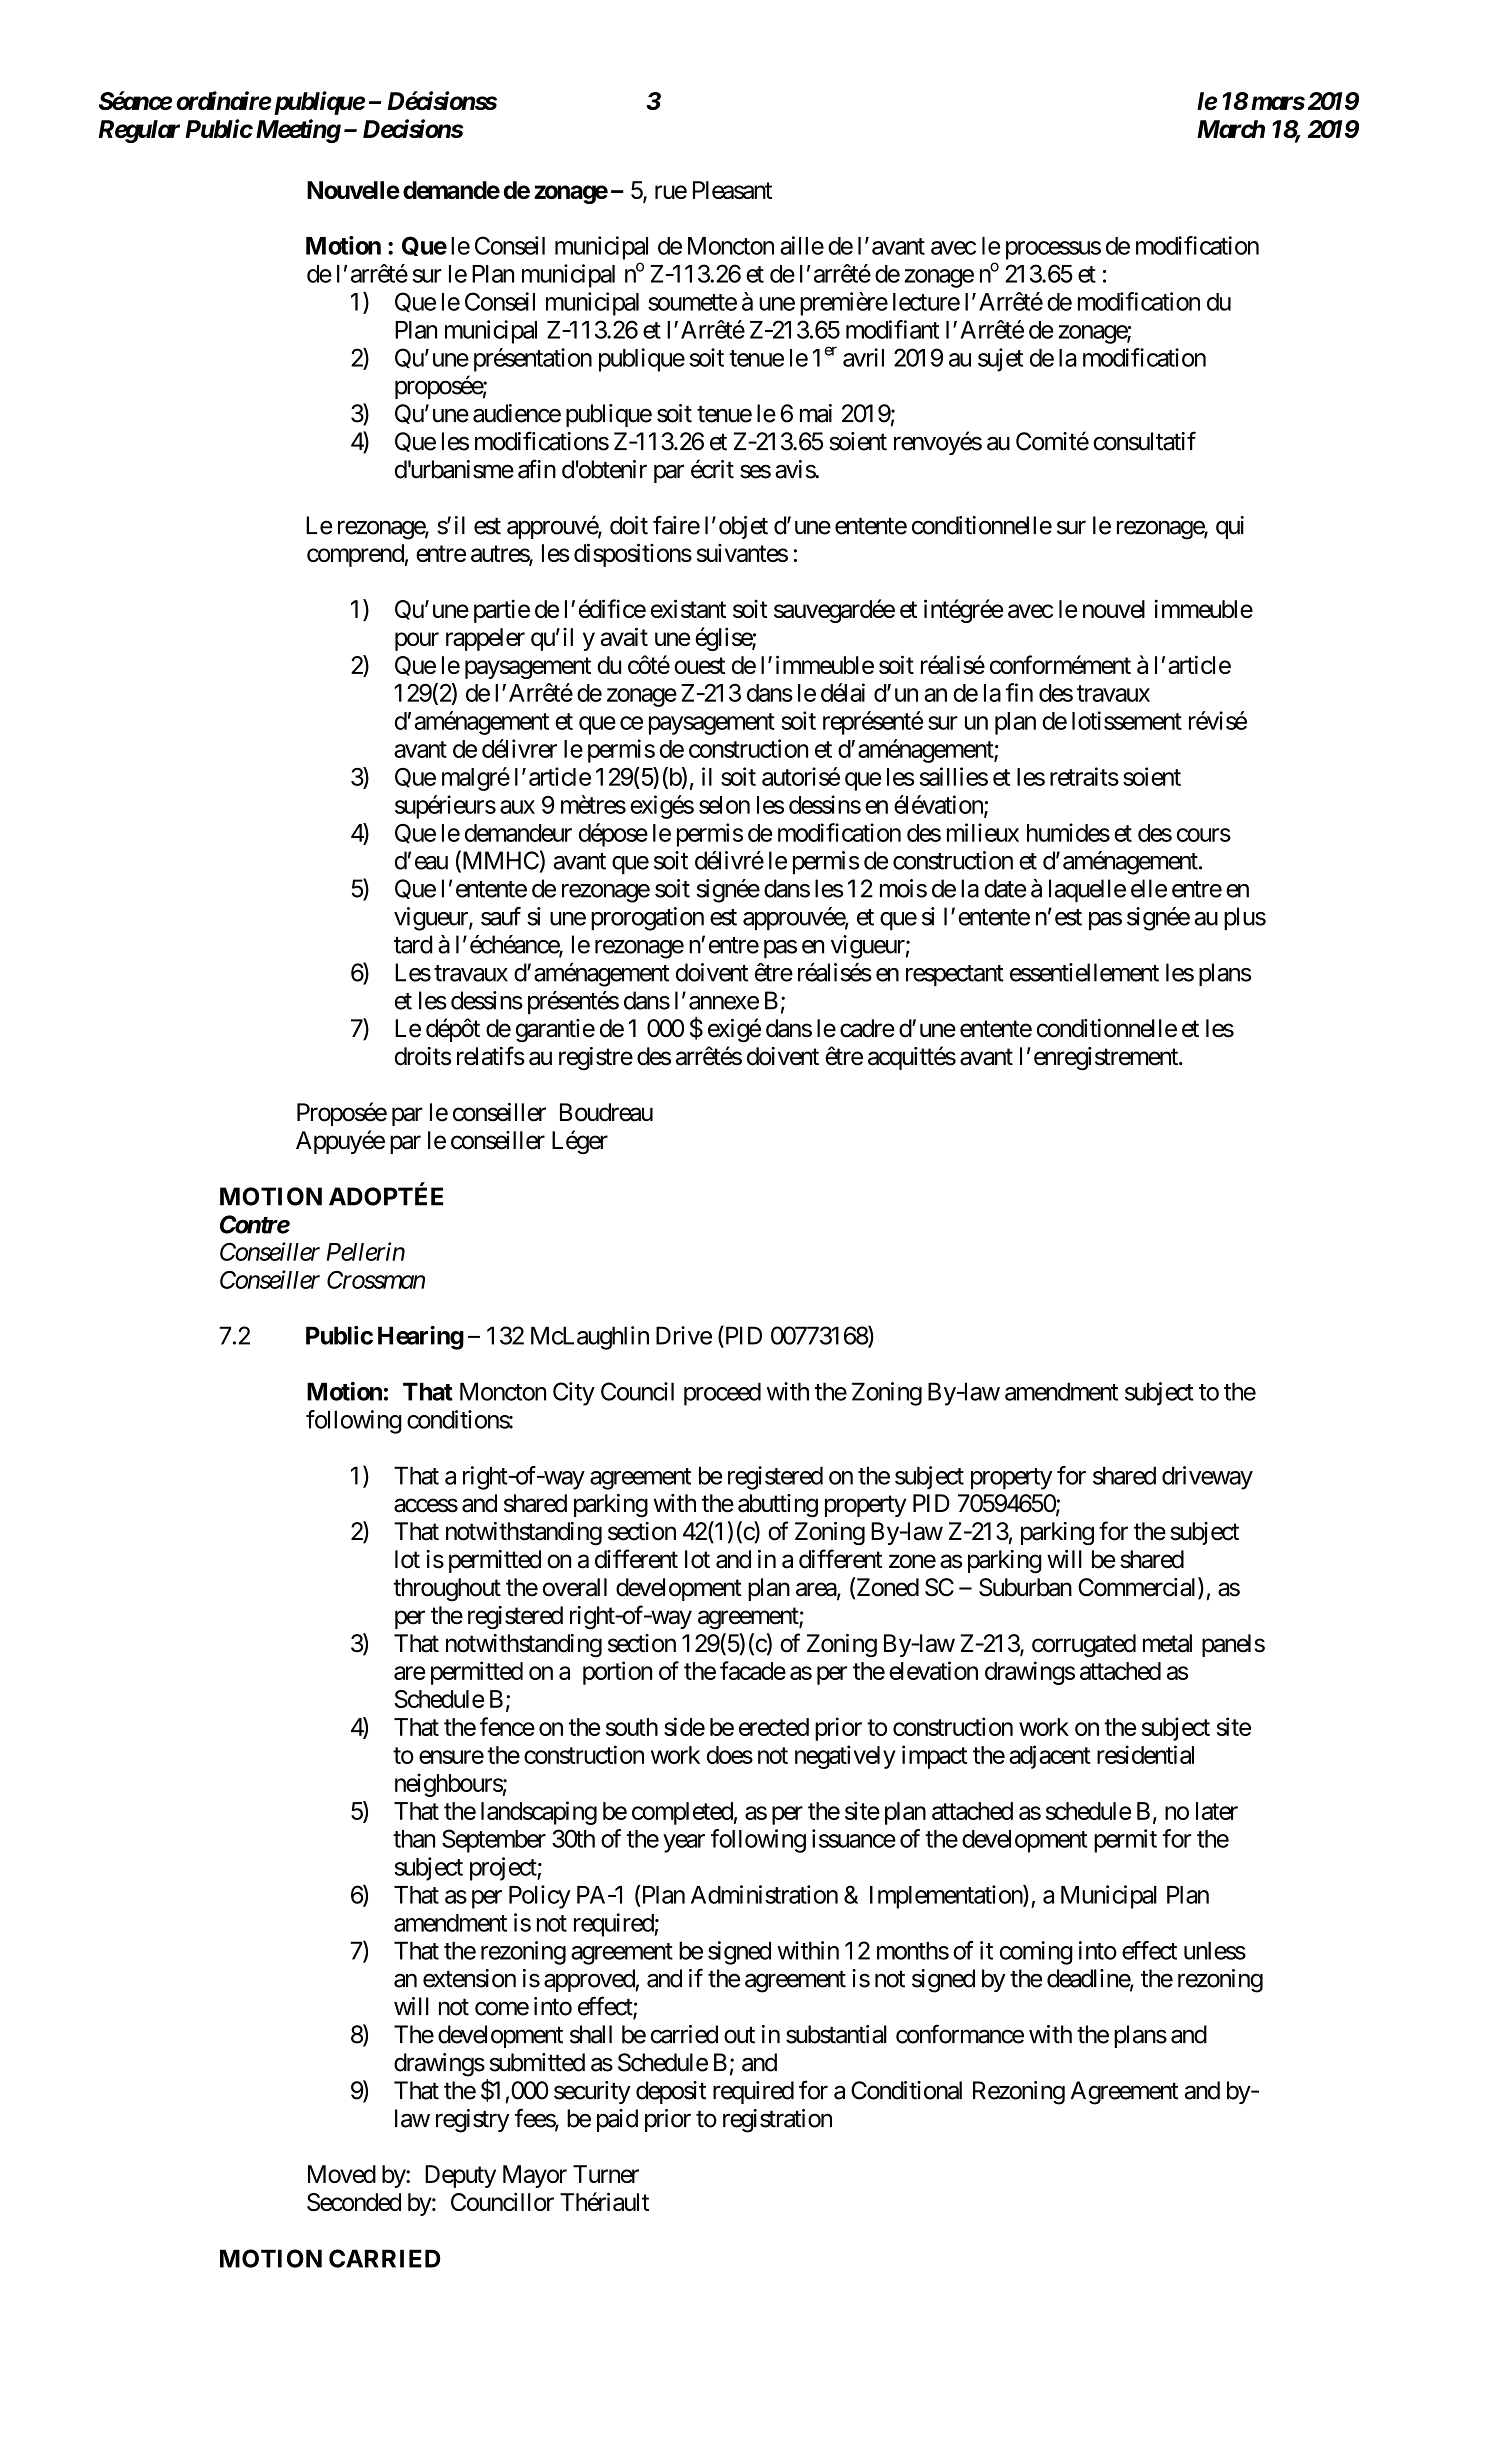  What do you see at coordinates (413, 944) in the screenshot?
I see `tard` at bounding box center [413, 944].
